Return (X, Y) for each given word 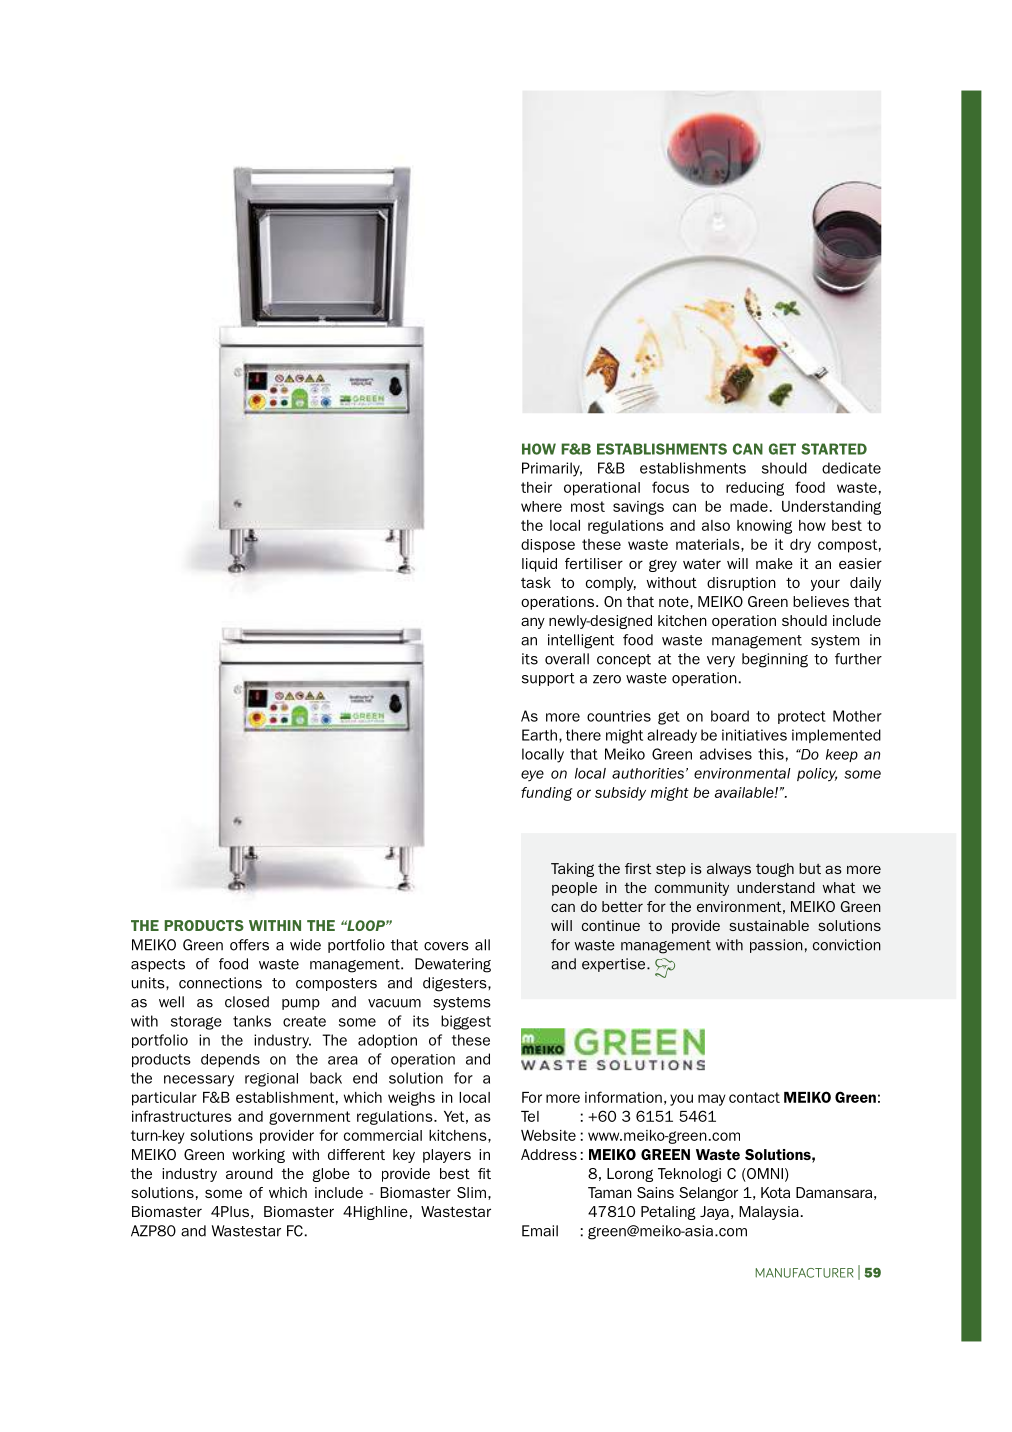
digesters (456, 984)
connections (220, 983)
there (583, 735)
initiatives (754, 735)
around (249, 1173)
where (541, 506)
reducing (755, 489)
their (536, 487)
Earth (539, 735)
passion (776, 946)
